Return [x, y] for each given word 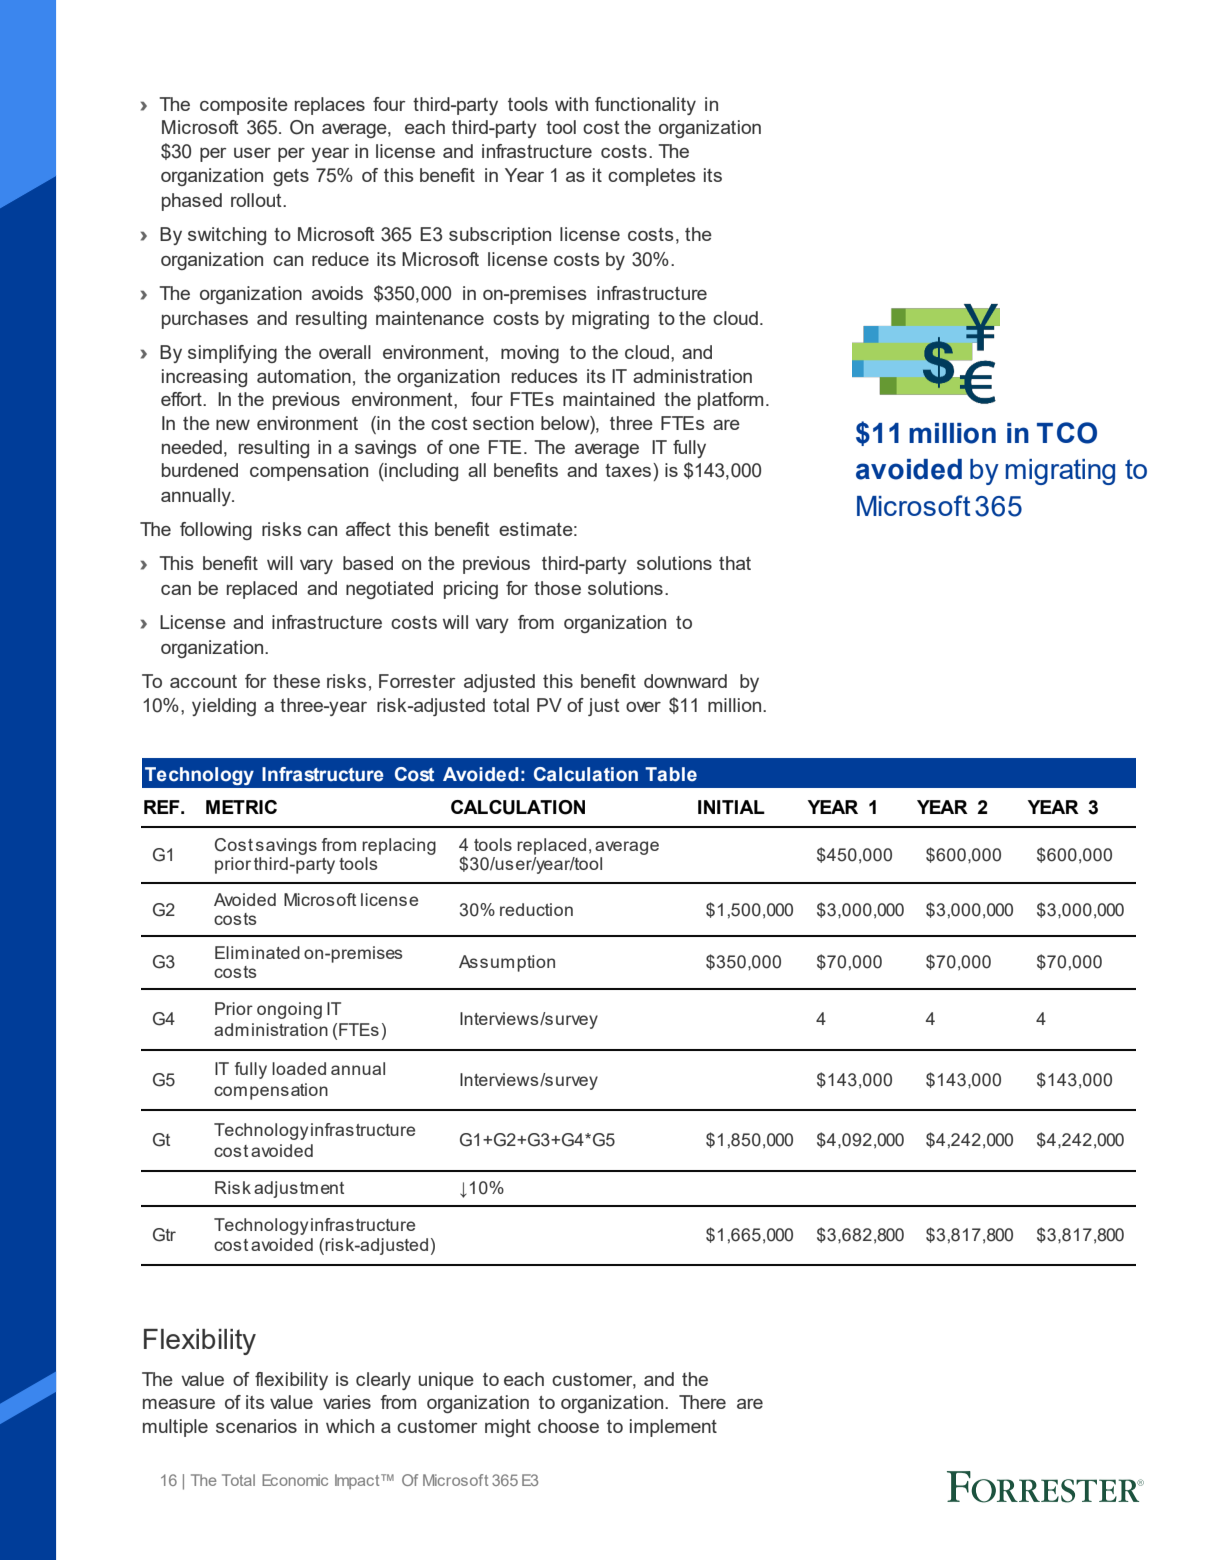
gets [291, 177]
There [702, 1402]
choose [568, 1426]
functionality [645, 106]
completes [652, 177]
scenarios [256, 1426]
